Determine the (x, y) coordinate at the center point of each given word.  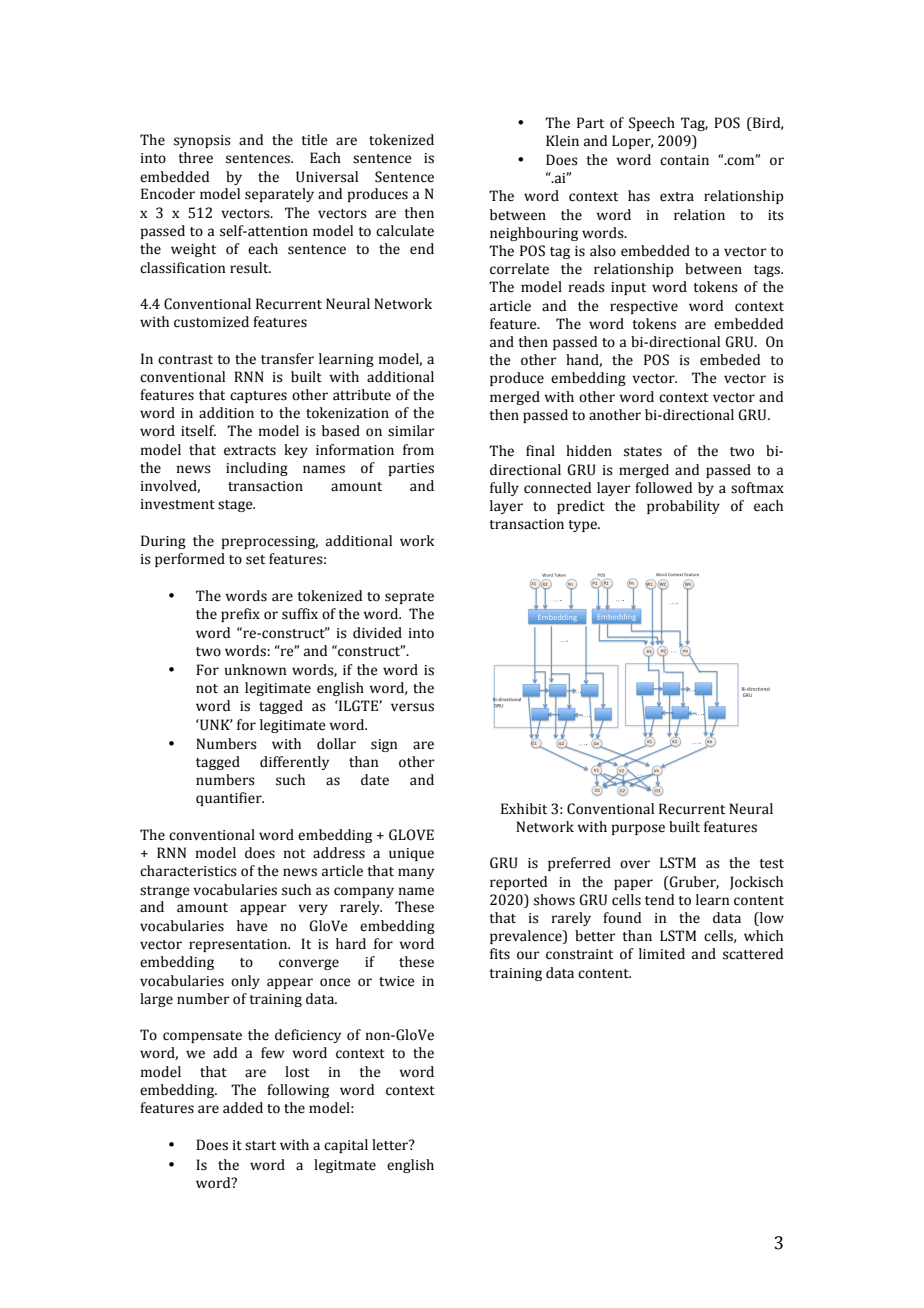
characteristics (188, 871)
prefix (240, 615)
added (243, 1108)
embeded (730, 360)
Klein (562, 141)
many (416, 873)
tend (659, 900)
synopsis (202, 141)
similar (411, 431)
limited (662, 954)
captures (258, 397)
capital (346, 1146)
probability (683, 507)
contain (684, 160)
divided (377, 633)
